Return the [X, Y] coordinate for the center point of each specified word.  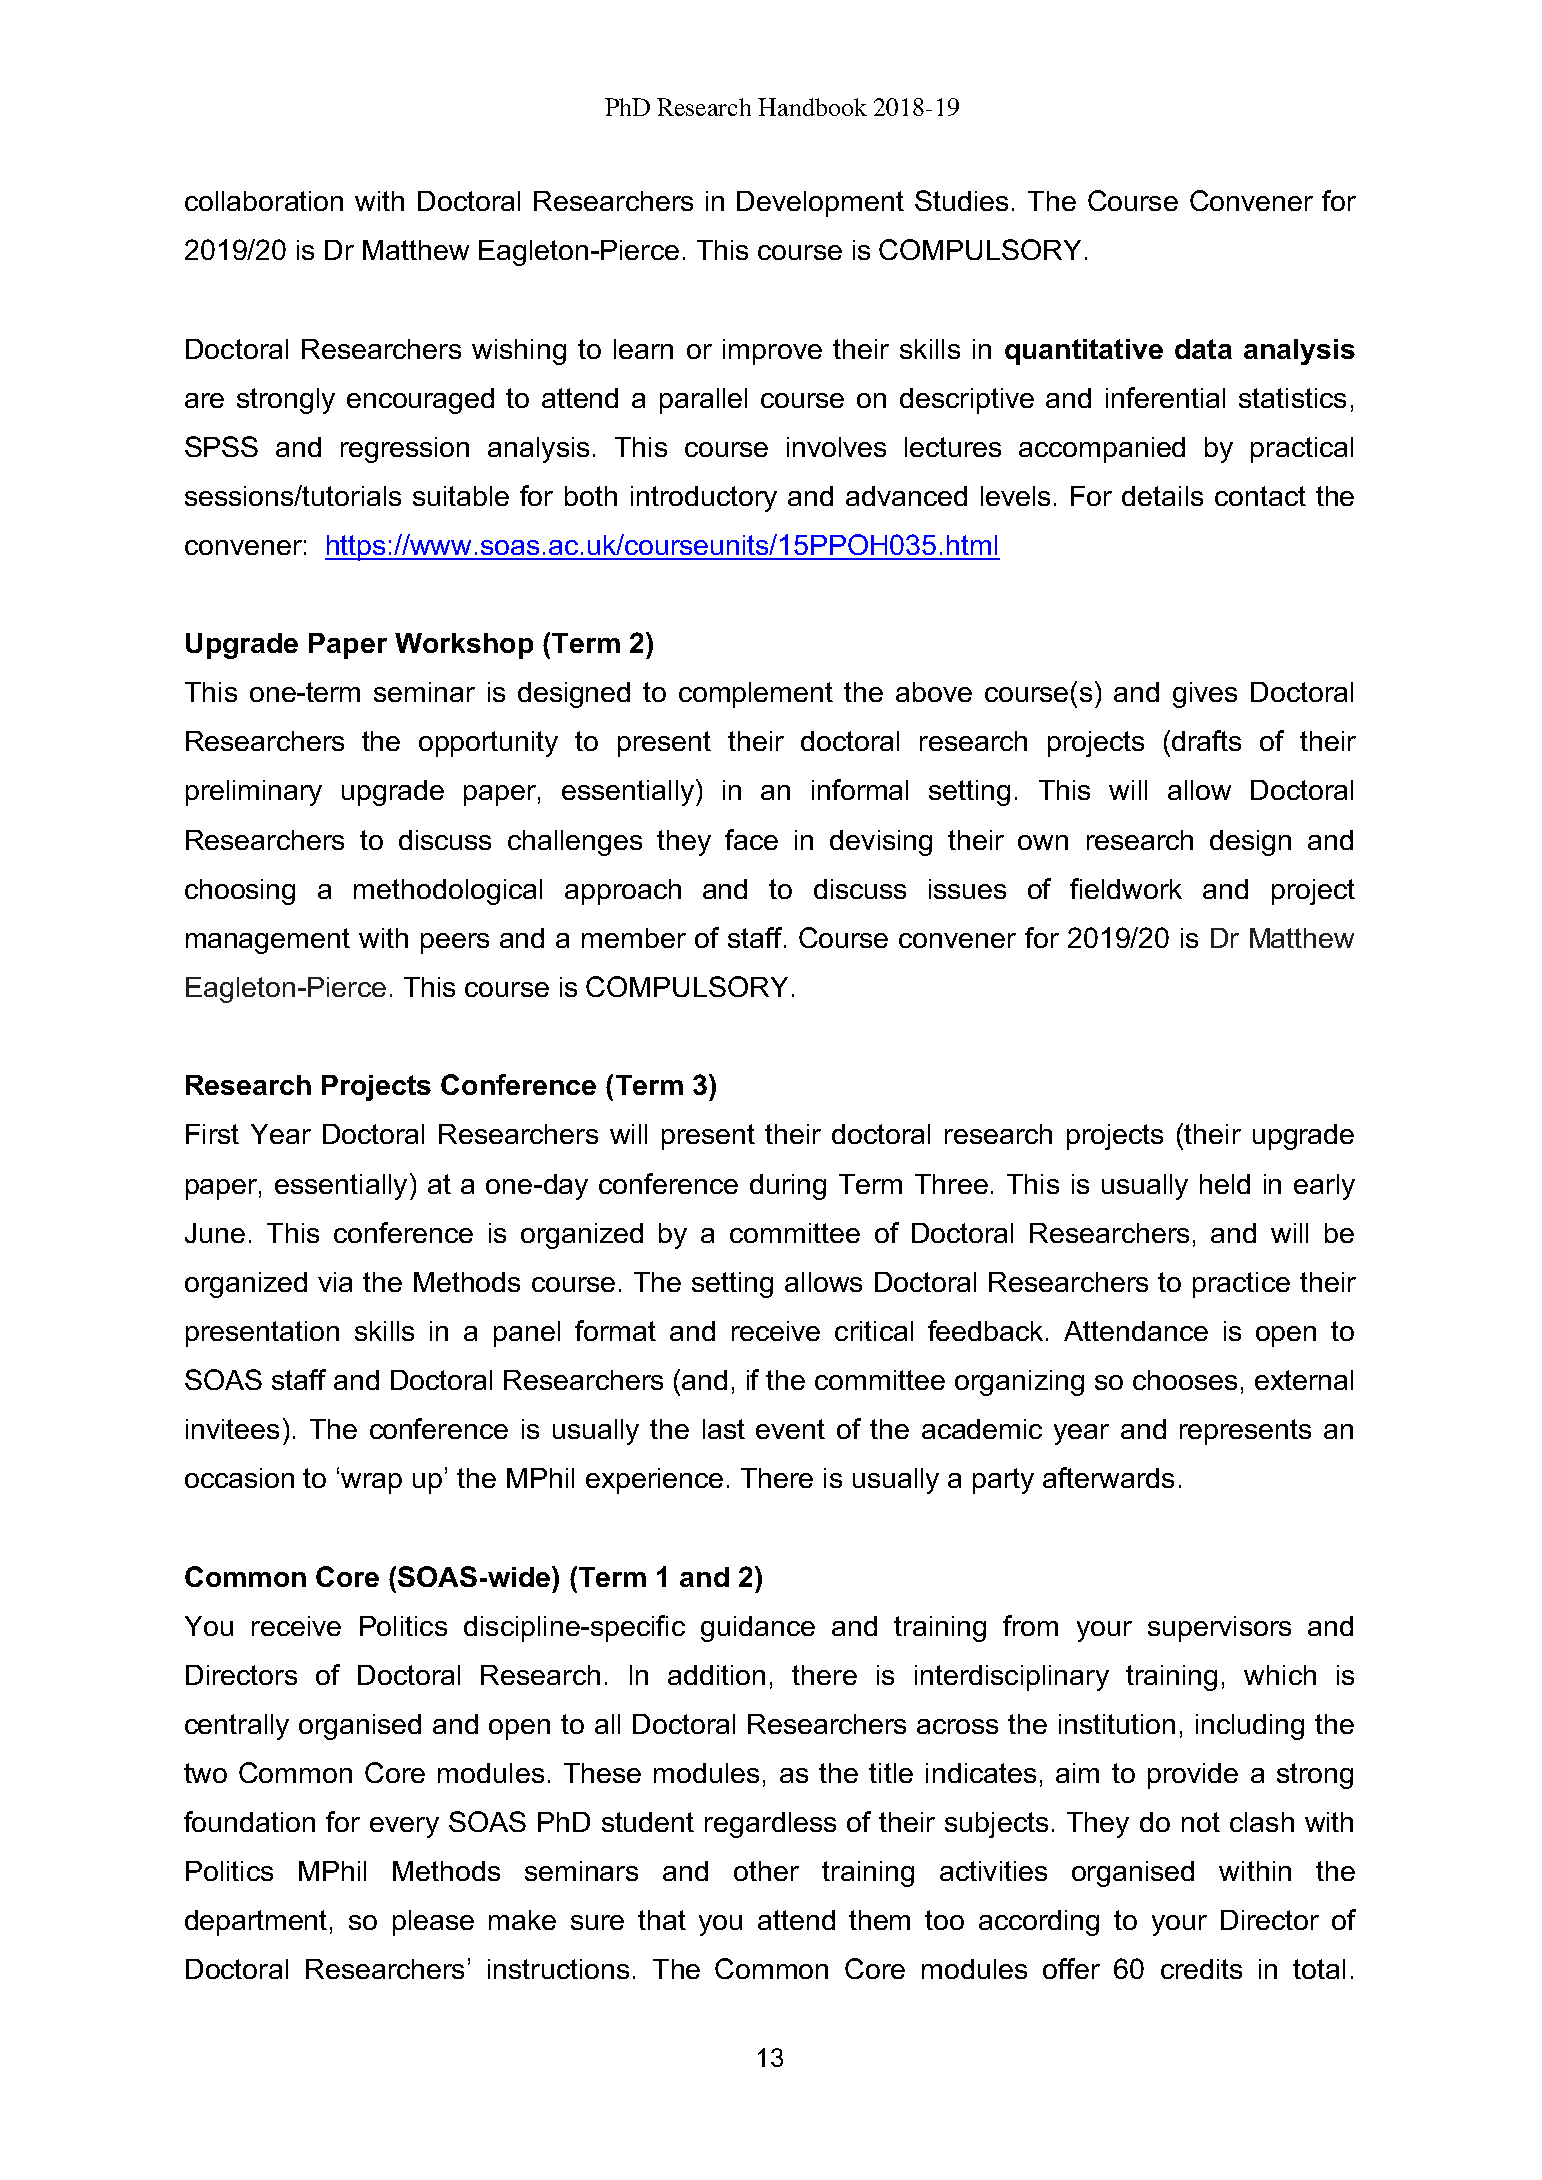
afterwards [1108, 1477]
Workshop [464, 646]
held [1225, 1184]
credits [1201, 1969]
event [790, 1429]
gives [1205, 695]
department [256, 1923]
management [268, 941]
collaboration [264, 201]
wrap [371, 1483]
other [766, 1871]
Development [820, 204]
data [1203, 349]
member [634, 938]
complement [756, 695]
